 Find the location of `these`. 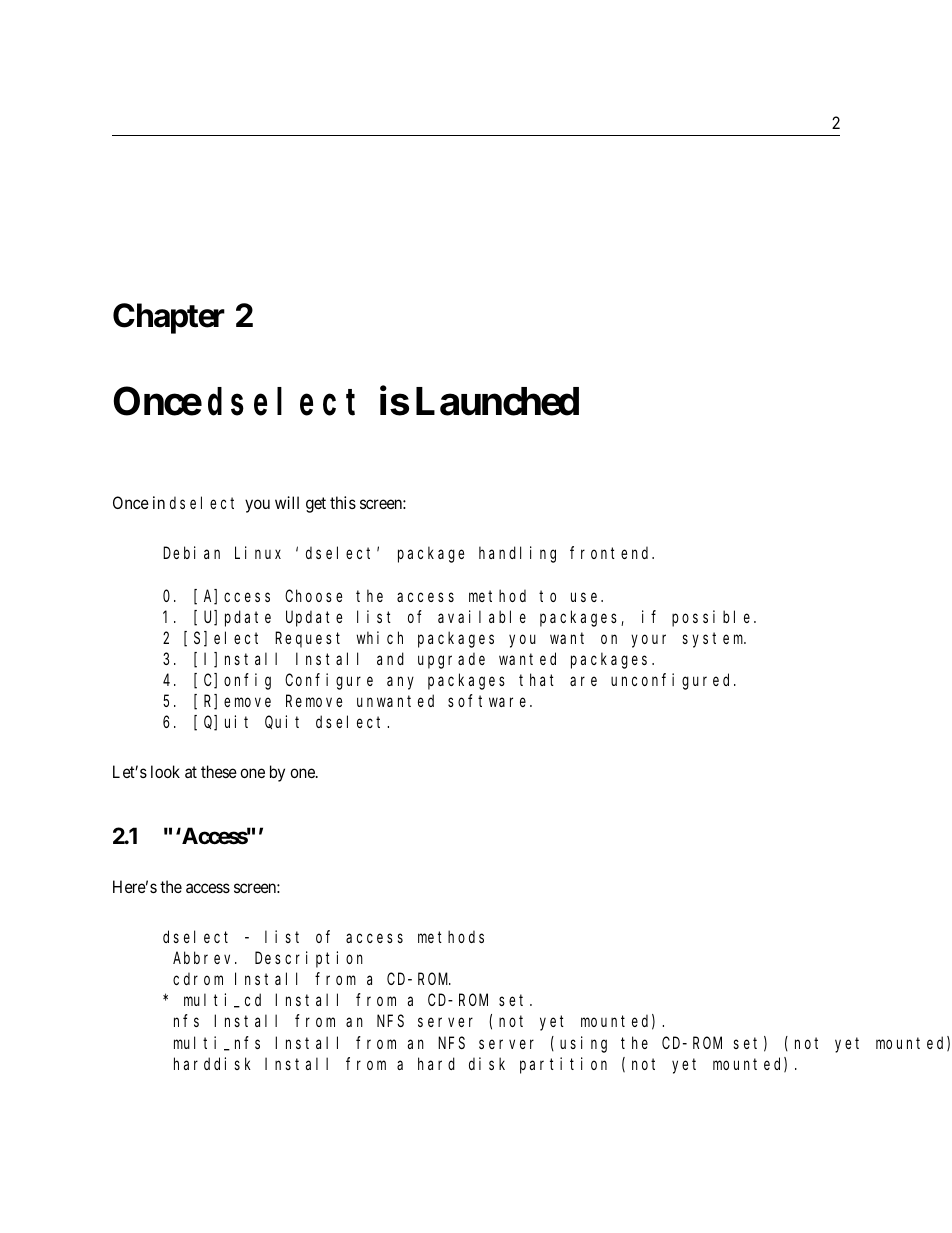

these is located at coordinates (219, 771).
